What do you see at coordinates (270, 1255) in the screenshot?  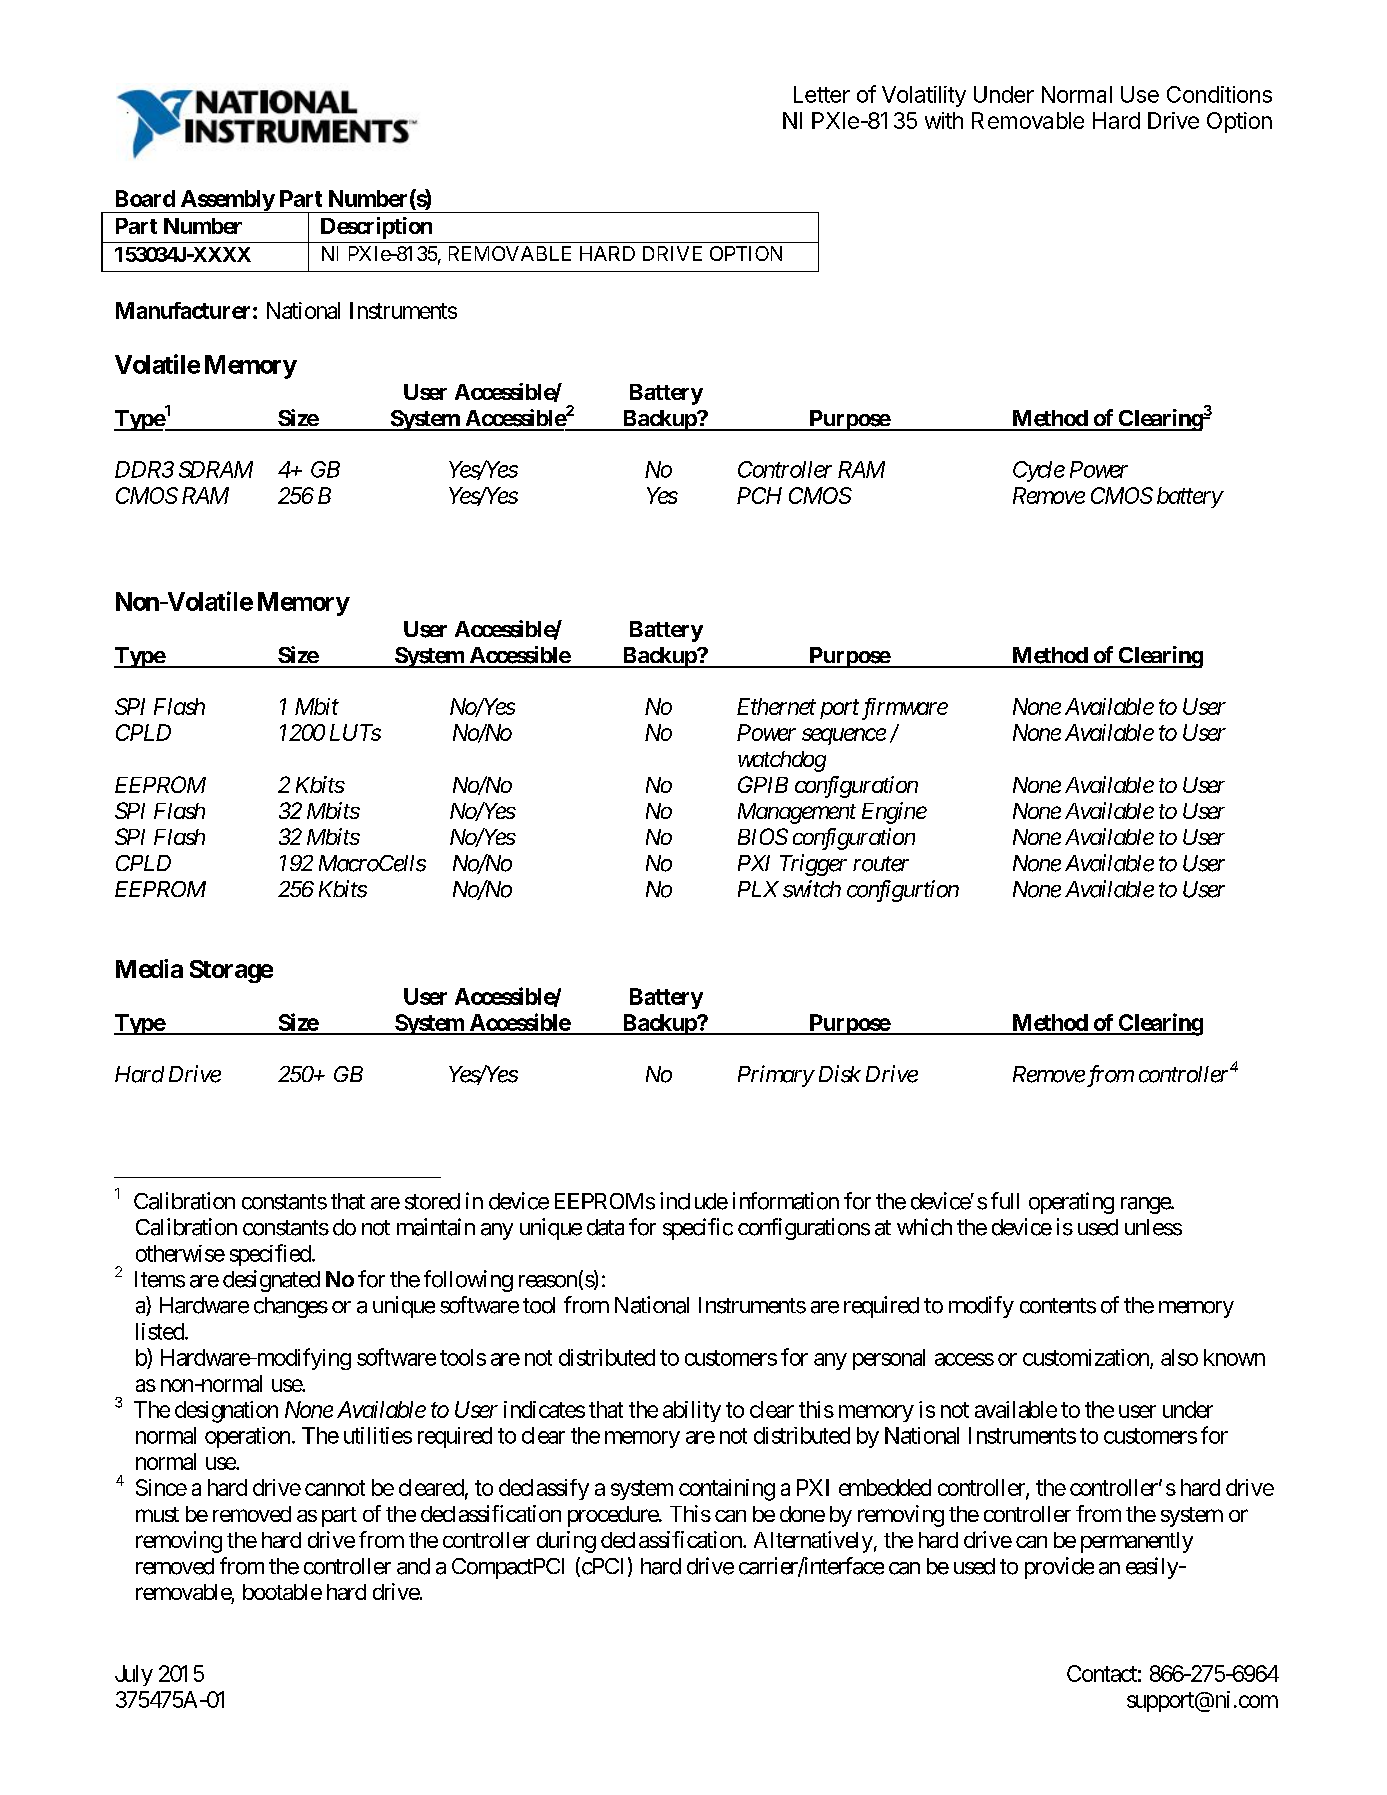 I see `specified` at bounding box center [270, 1255].
